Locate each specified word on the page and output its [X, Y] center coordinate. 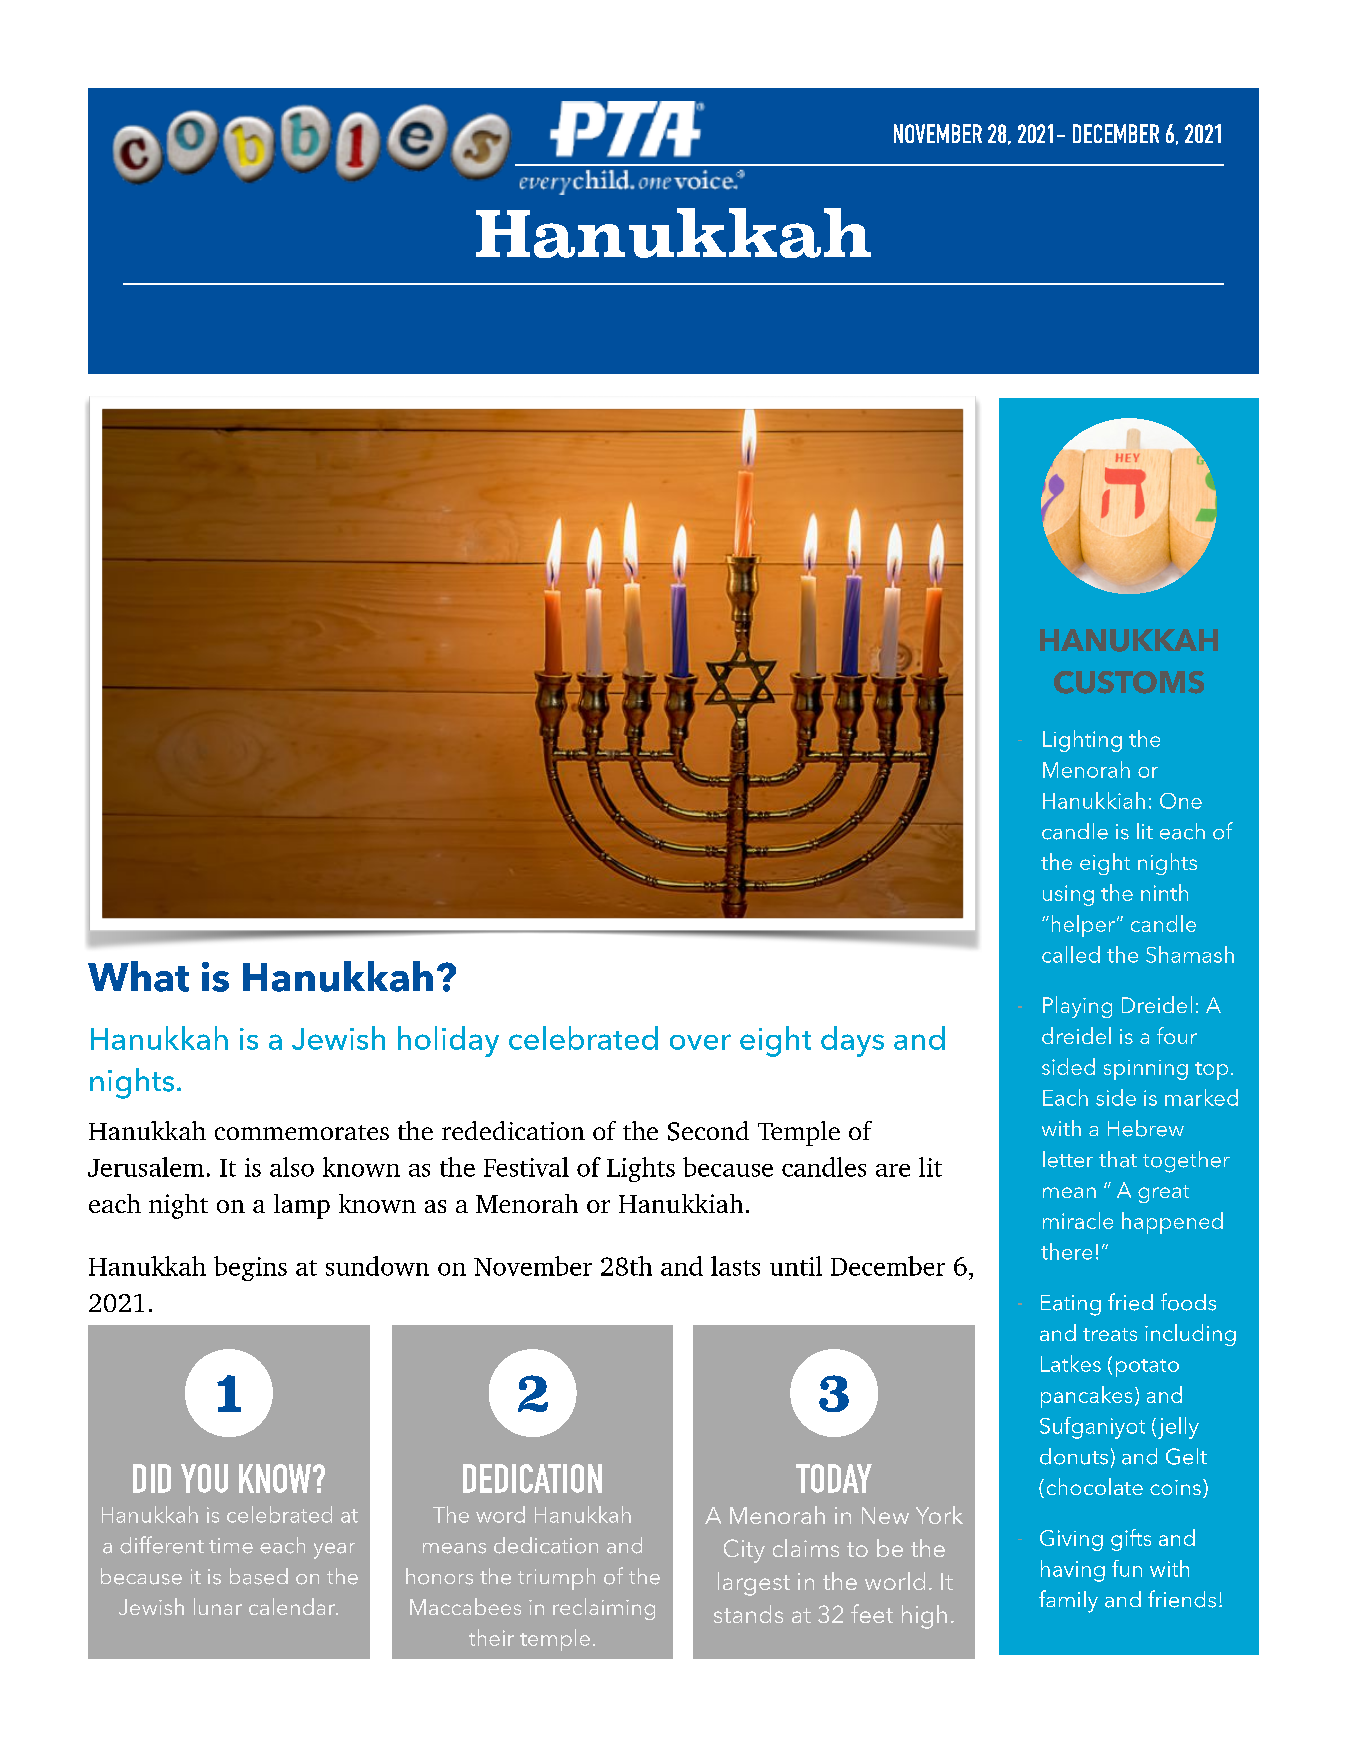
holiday [448, 1041]
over [700, 1042]
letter [1068, 1159]
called [1071, 954]
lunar [218, 1606]
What [138, 976]
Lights [641, 1169]
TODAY [834, 1478]
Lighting [1082, 741]
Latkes [1071, 1363]
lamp [302, 1206]
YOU [204, 1478]
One [1181, 801]
